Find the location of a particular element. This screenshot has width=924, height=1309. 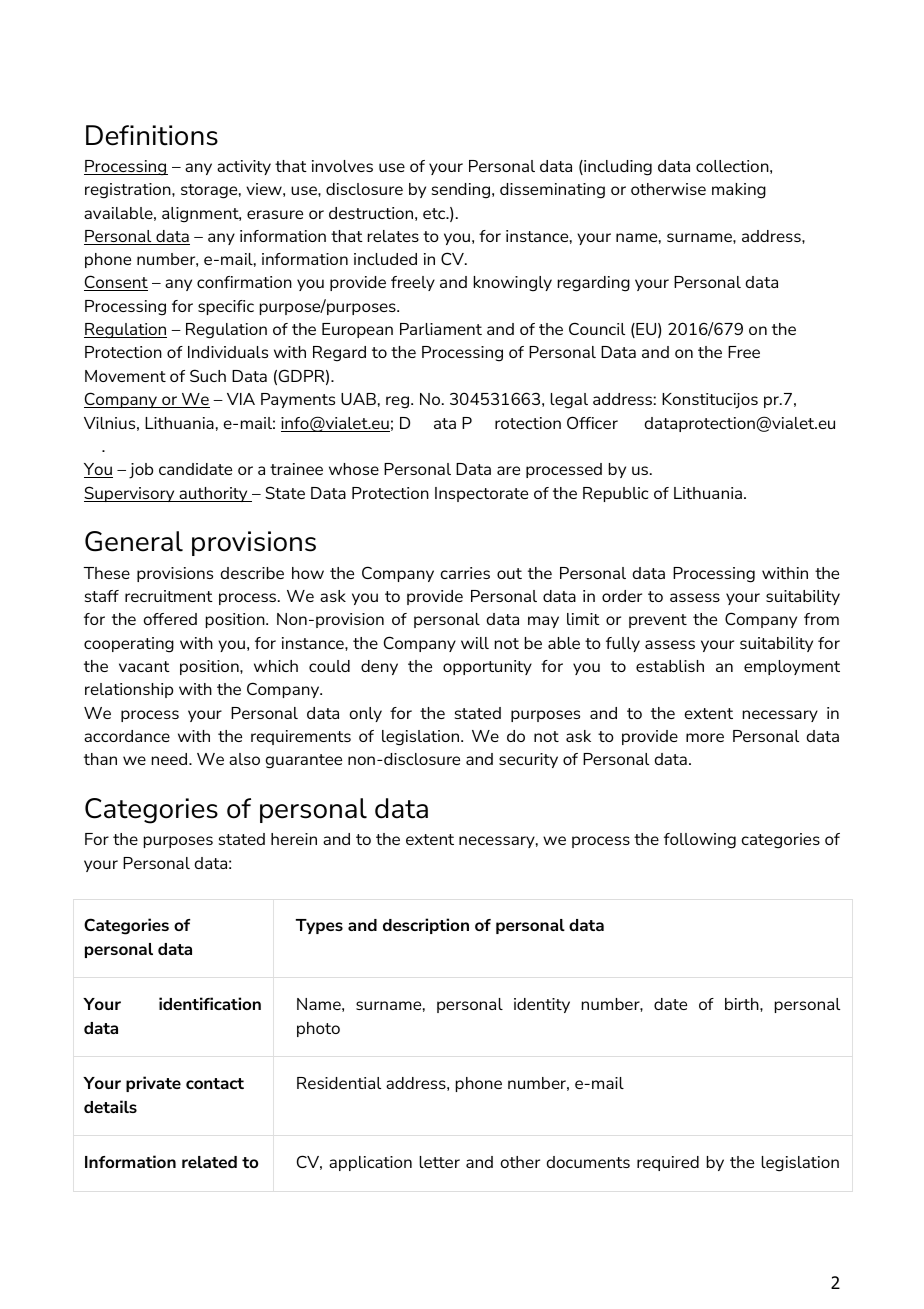

required is located at coordinates (668, 1163).
